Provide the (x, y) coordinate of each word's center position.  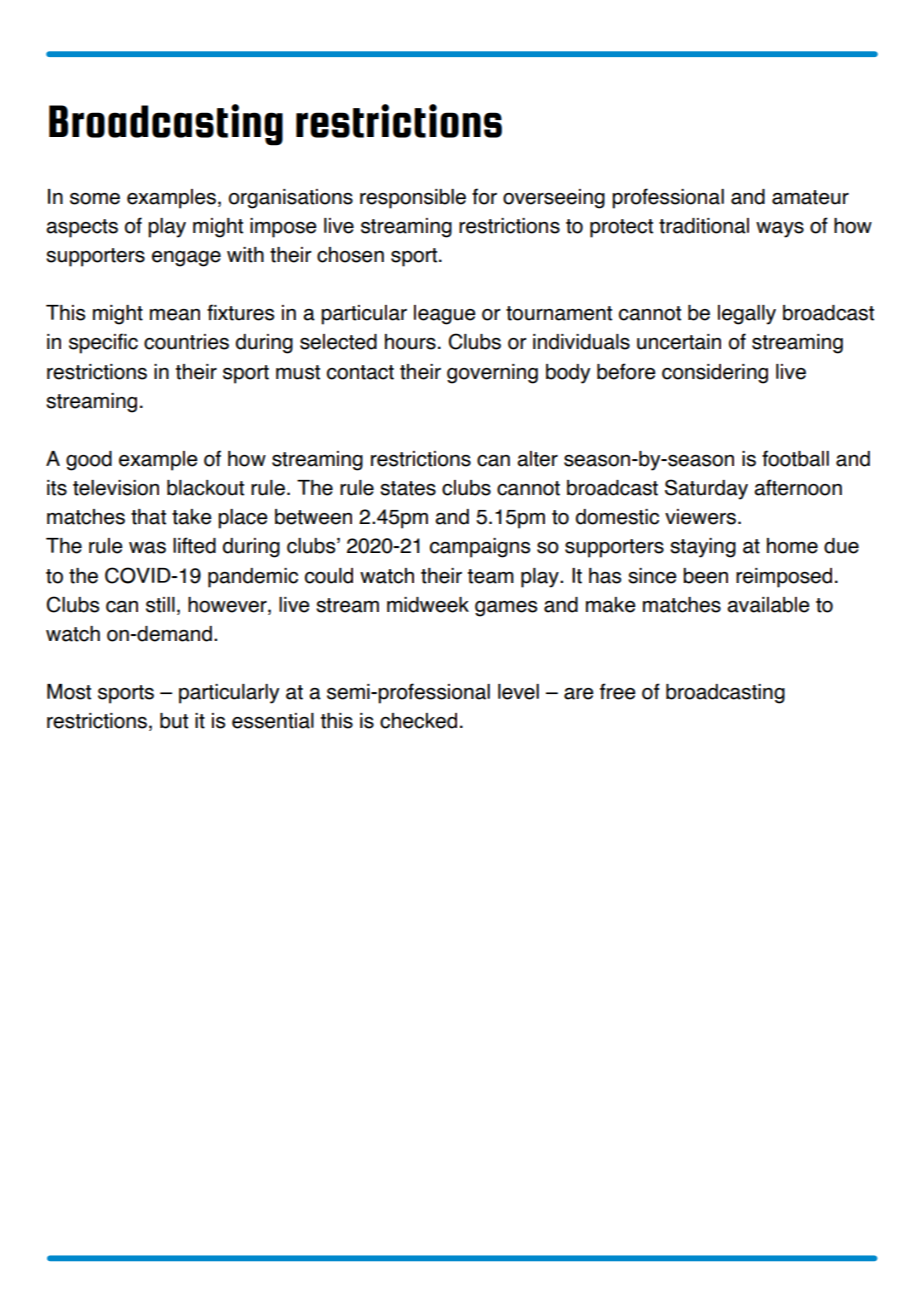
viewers (700, 517)
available (768, 605)
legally (747, 315)
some (95, 199)
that (148, 517)
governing (492, 374)
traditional (704, 226)
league (445, 315)
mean (175, 315)
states (408, 488)
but (174, 721)
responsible (413, 199)
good (89, 461)
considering (715, 374)
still (160, 605)
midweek (428, 605)
